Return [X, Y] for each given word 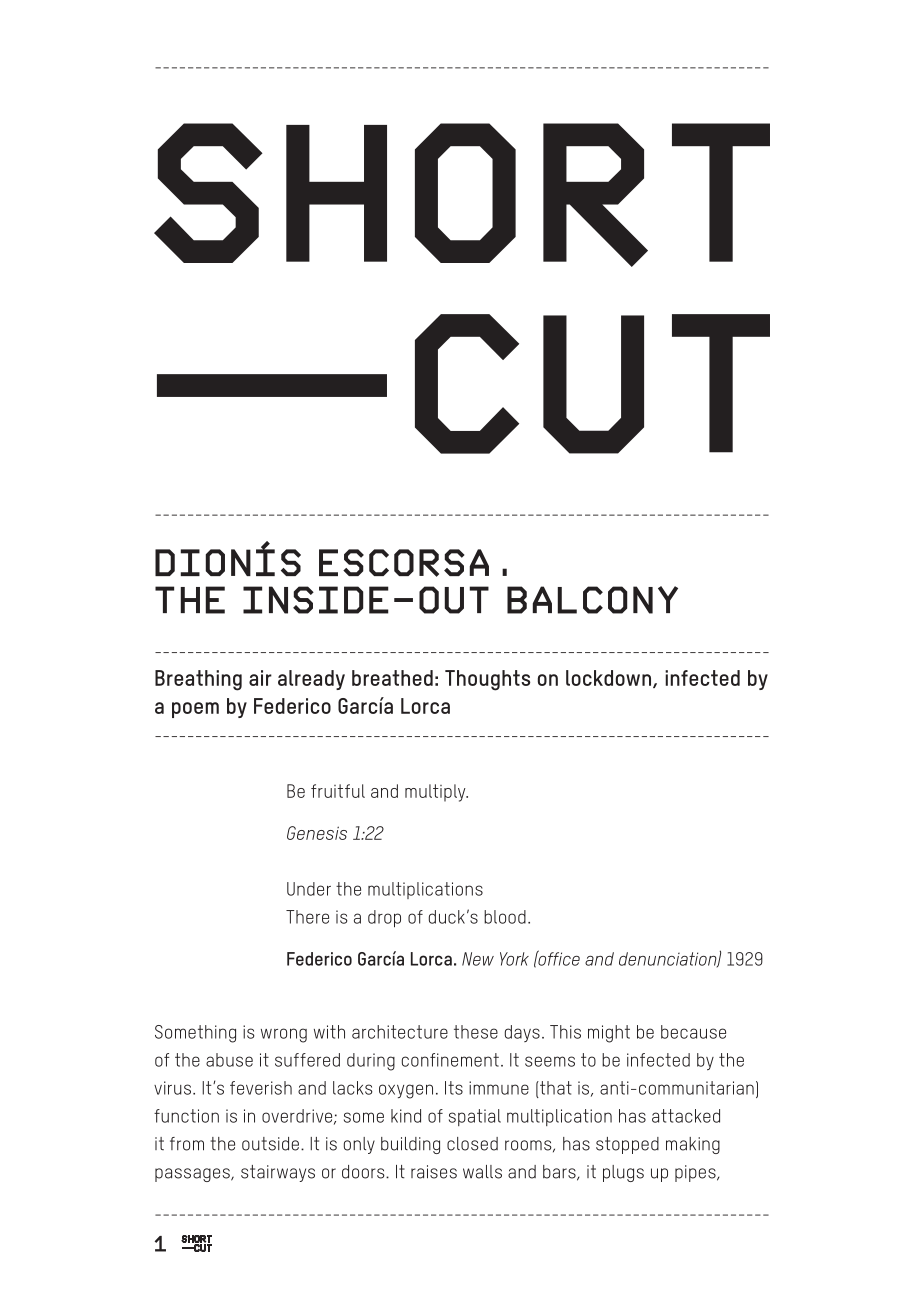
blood [505, 917]
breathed [392, 678]
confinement [450, 1060]
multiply [436, 793]
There [307, 917]
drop [384, 919]
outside [270, 1144]
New [478, 959]
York [514, 959]
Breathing [198, 680]
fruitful [338, 791]
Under [309, 889]
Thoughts [487, 680]
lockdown [608, 678]
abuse [229, 1060]
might [609, 1034]
